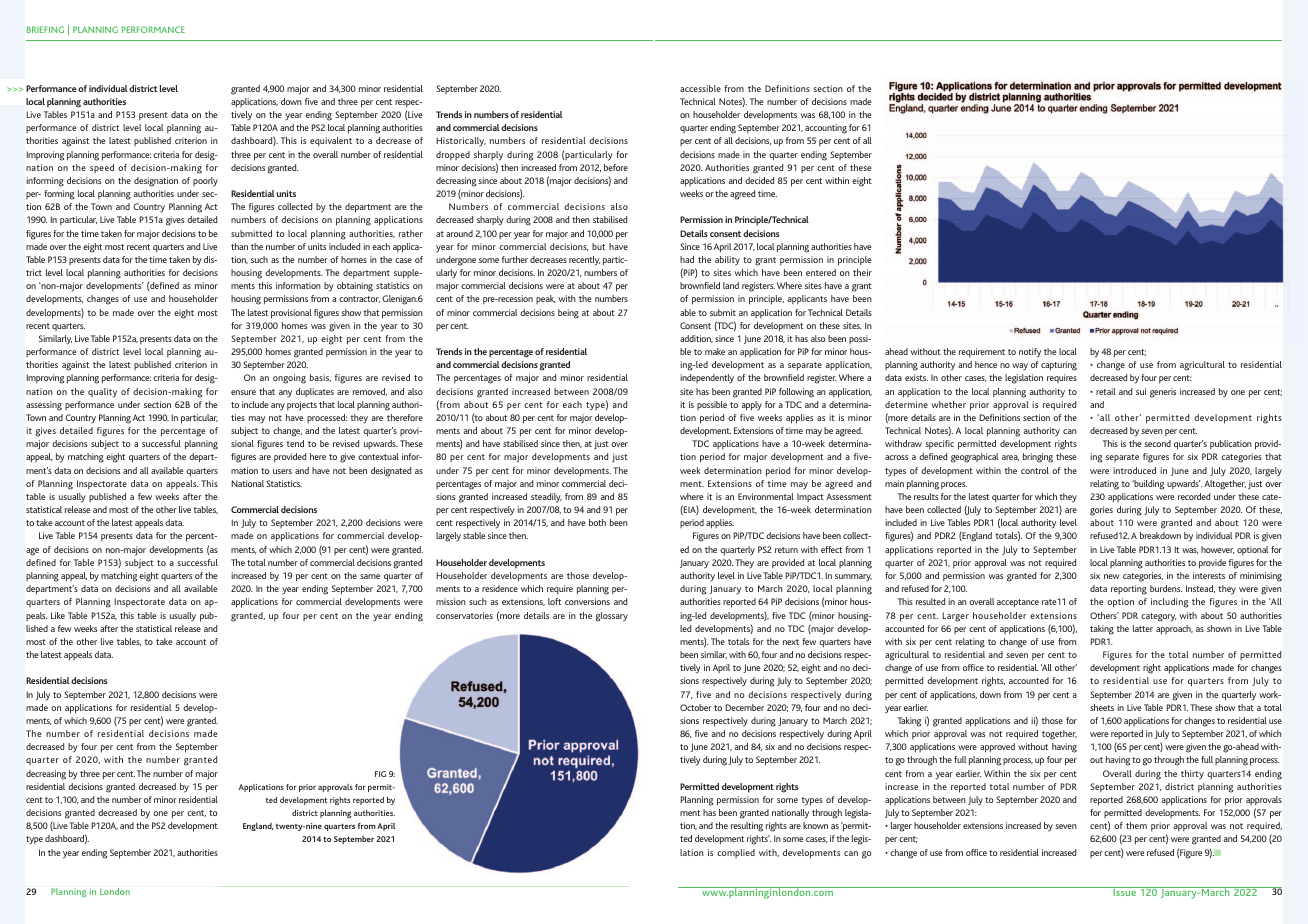 This image has width=1308, height=924. What do you see at coordinates (597, 522) in the image?
I see `both` at bounding box center [597, 522].
